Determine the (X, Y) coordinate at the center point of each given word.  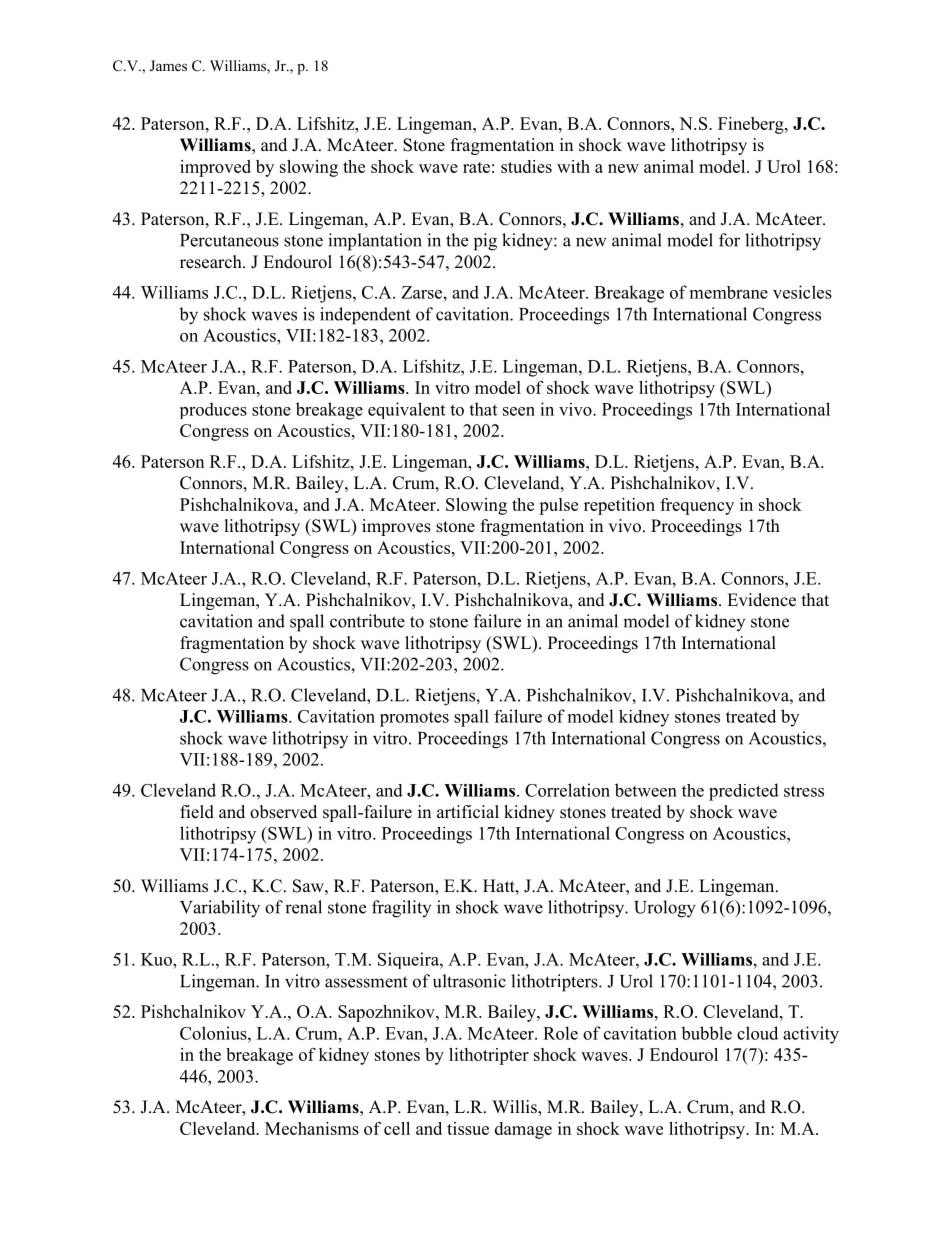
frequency (697, 506)
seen (519, 411)
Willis (515, 1108)
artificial (468, 812)
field (197, 812)
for (729, 240)
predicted (744, 792)
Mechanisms (312, 1128)
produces (213, 410)
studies (526, 166)
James (168, 66)
